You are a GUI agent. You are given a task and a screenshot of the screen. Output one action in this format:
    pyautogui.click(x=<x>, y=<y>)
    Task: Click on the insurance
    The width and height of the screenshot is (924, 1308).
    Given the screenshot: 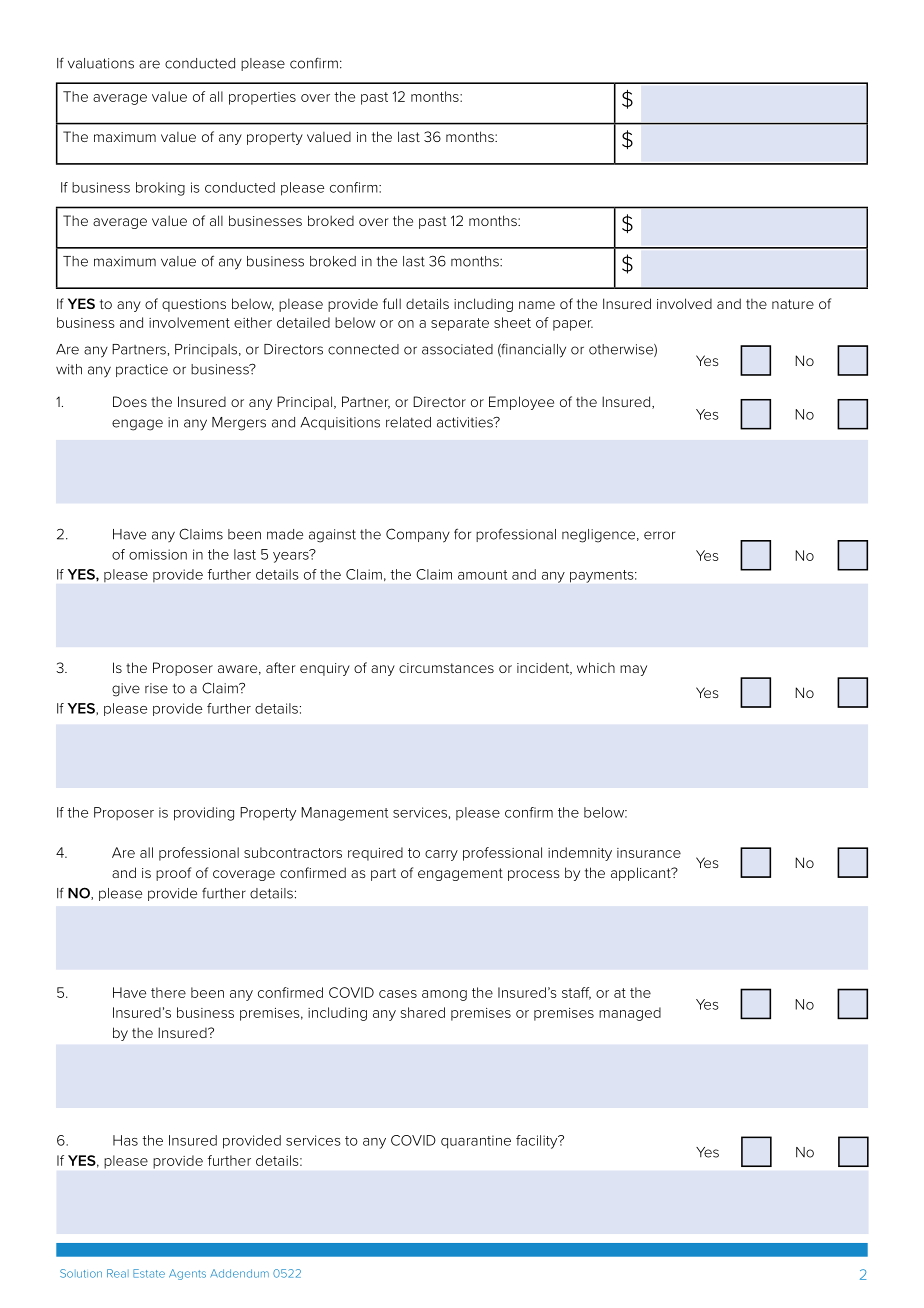 What is the action you would take?
    pyautogui.click(x=649, y=853)
